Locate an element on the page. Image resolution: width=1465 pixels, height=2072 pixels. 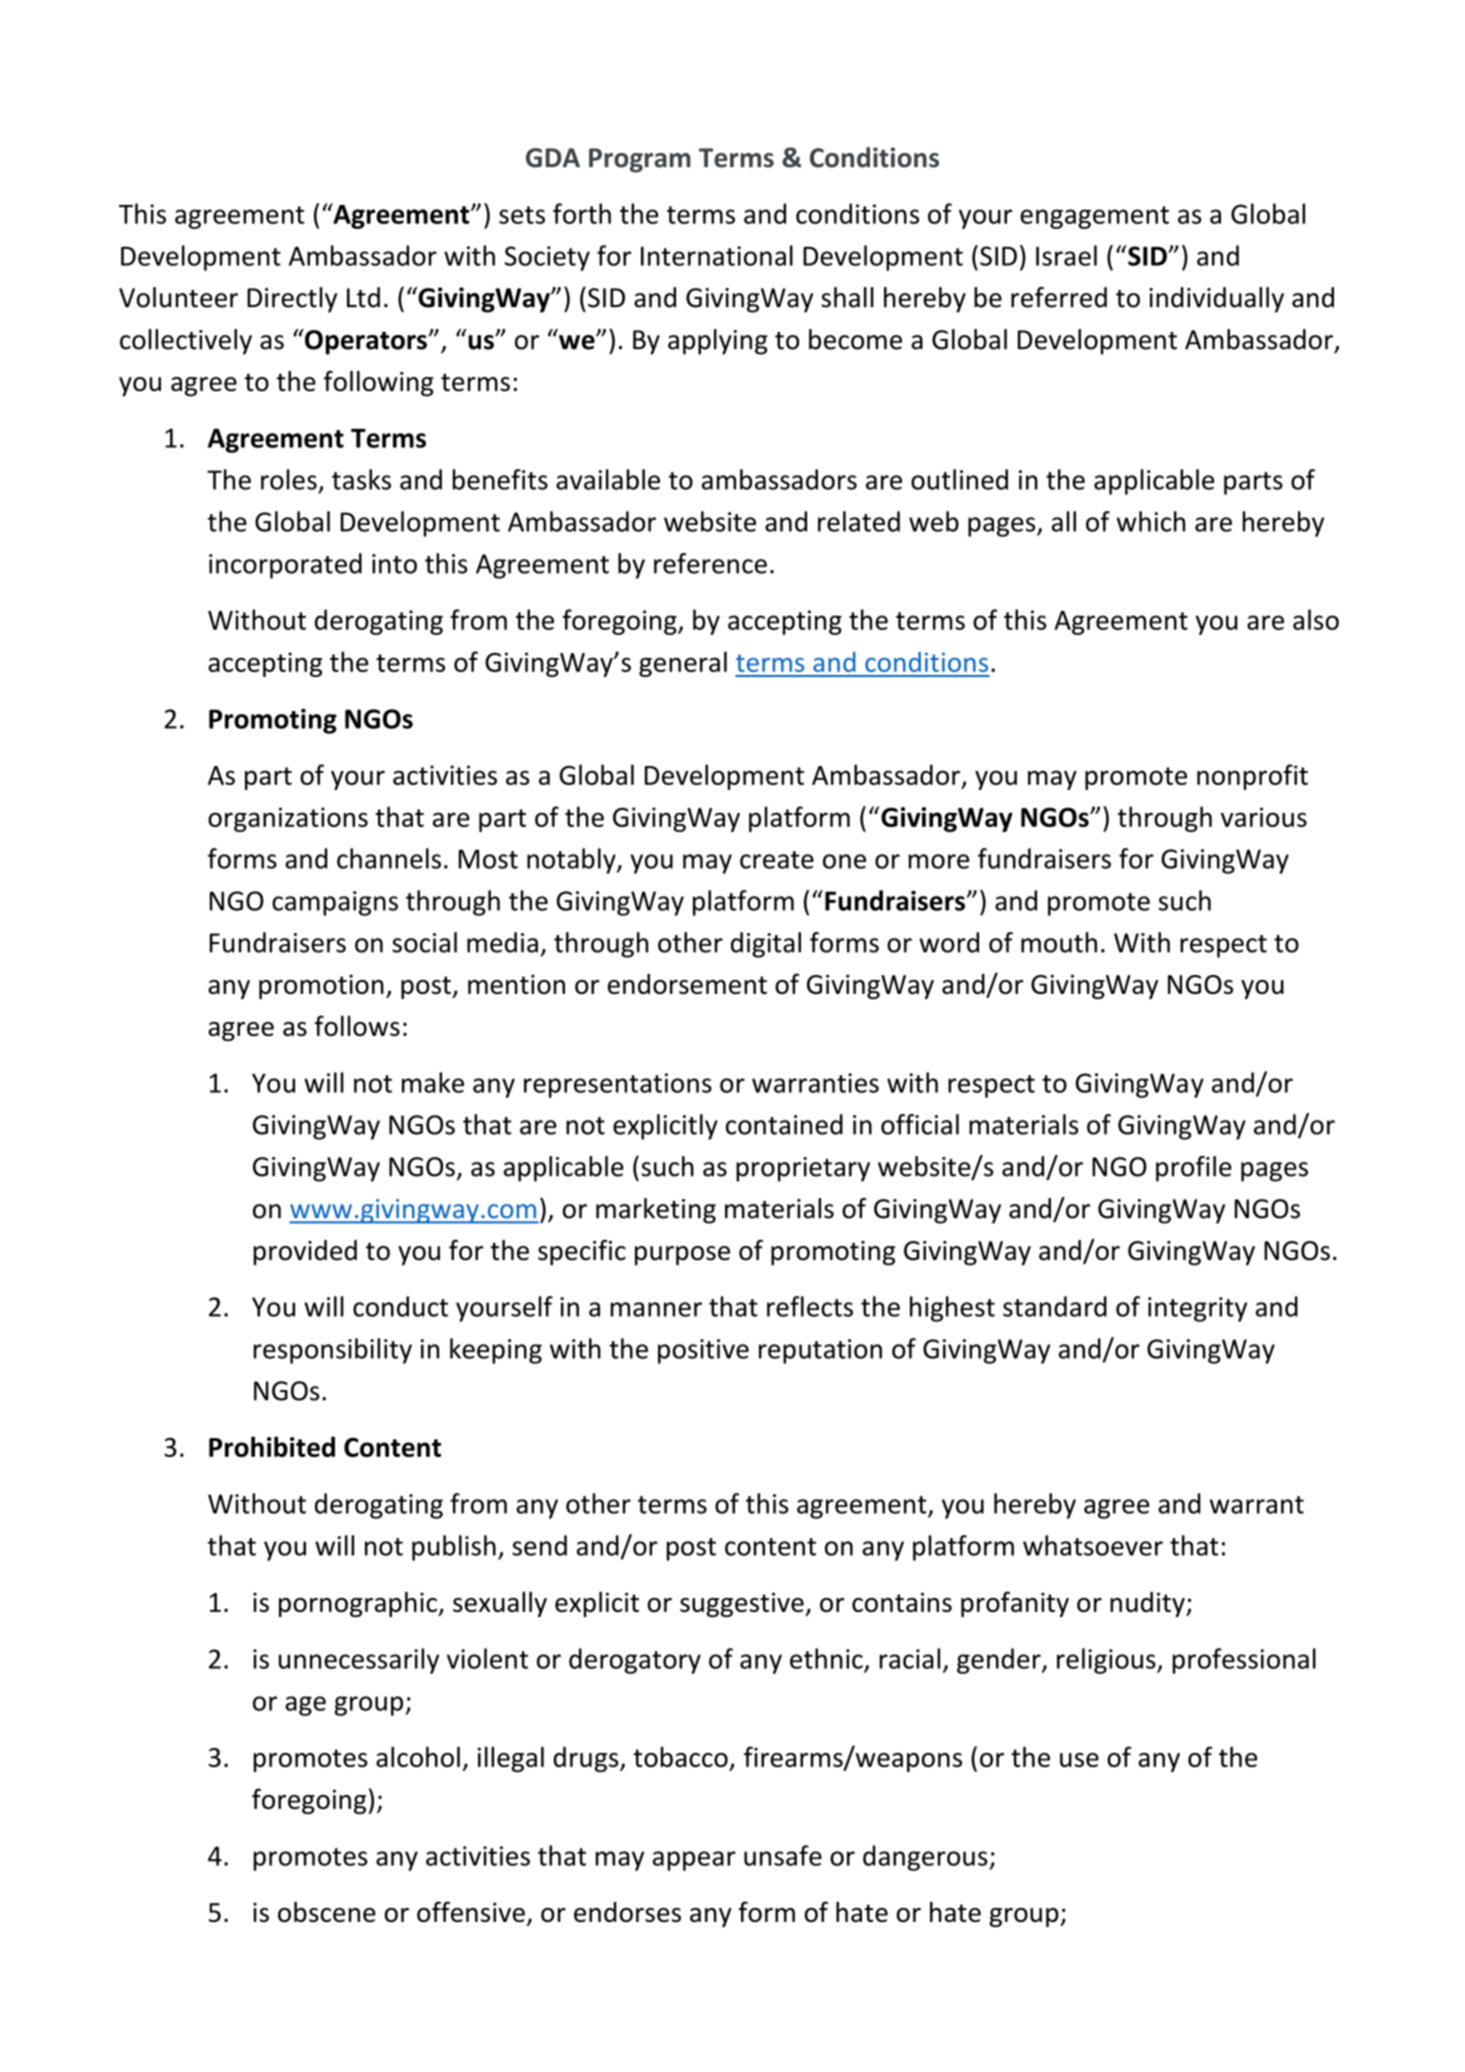
obscene is located at coordinates (327, 1911).
